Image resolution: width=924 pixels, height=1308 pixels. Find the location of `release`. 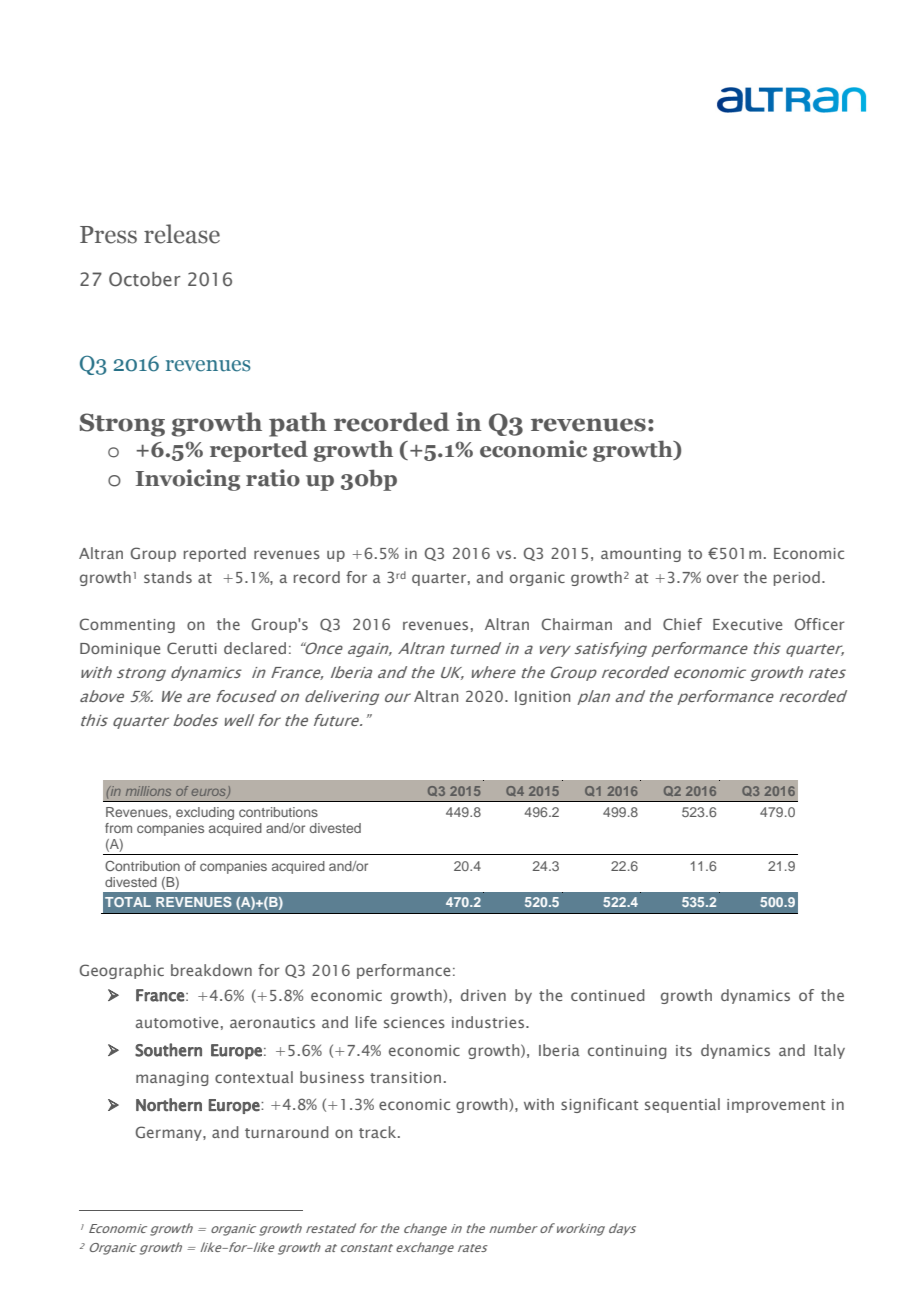

release is located at coordinates (182, 234).
